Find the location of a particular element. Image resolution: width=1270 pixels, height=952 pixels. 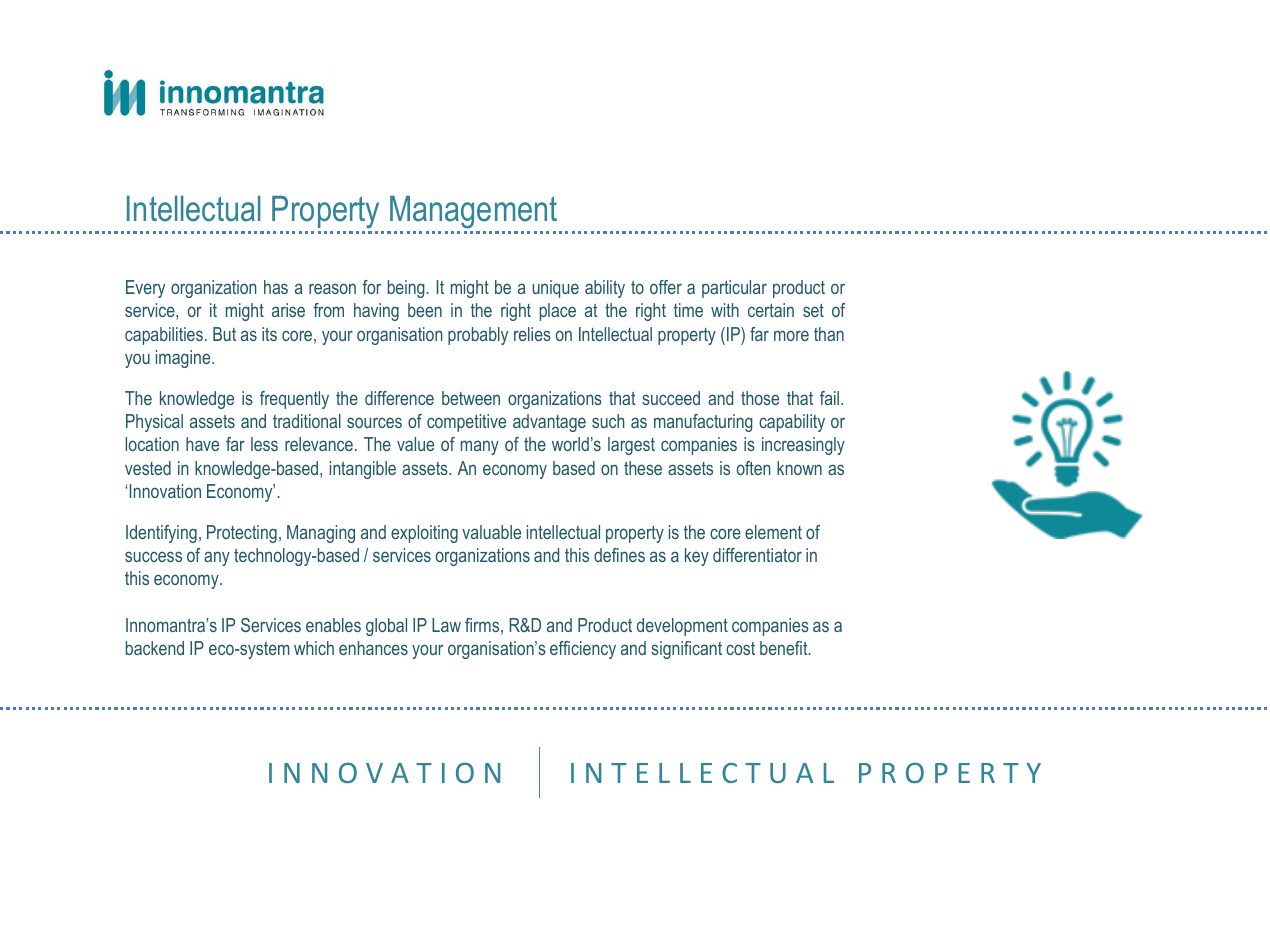

backend is located at coordinates (155, 648).
